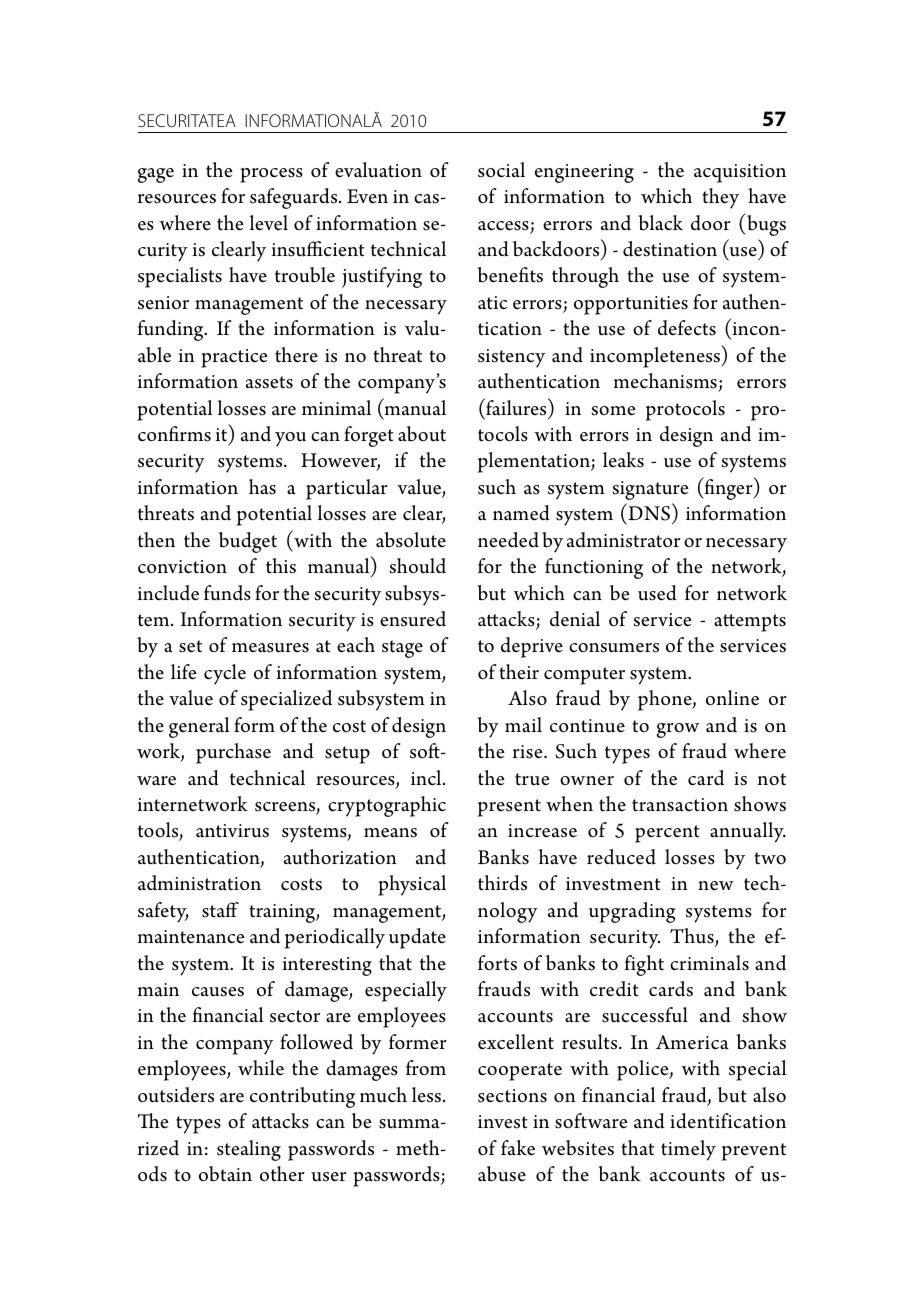 This page has width=924, height=1311. Describe the element at coordinates (657, 593) in the page. I see `used` at that location.
